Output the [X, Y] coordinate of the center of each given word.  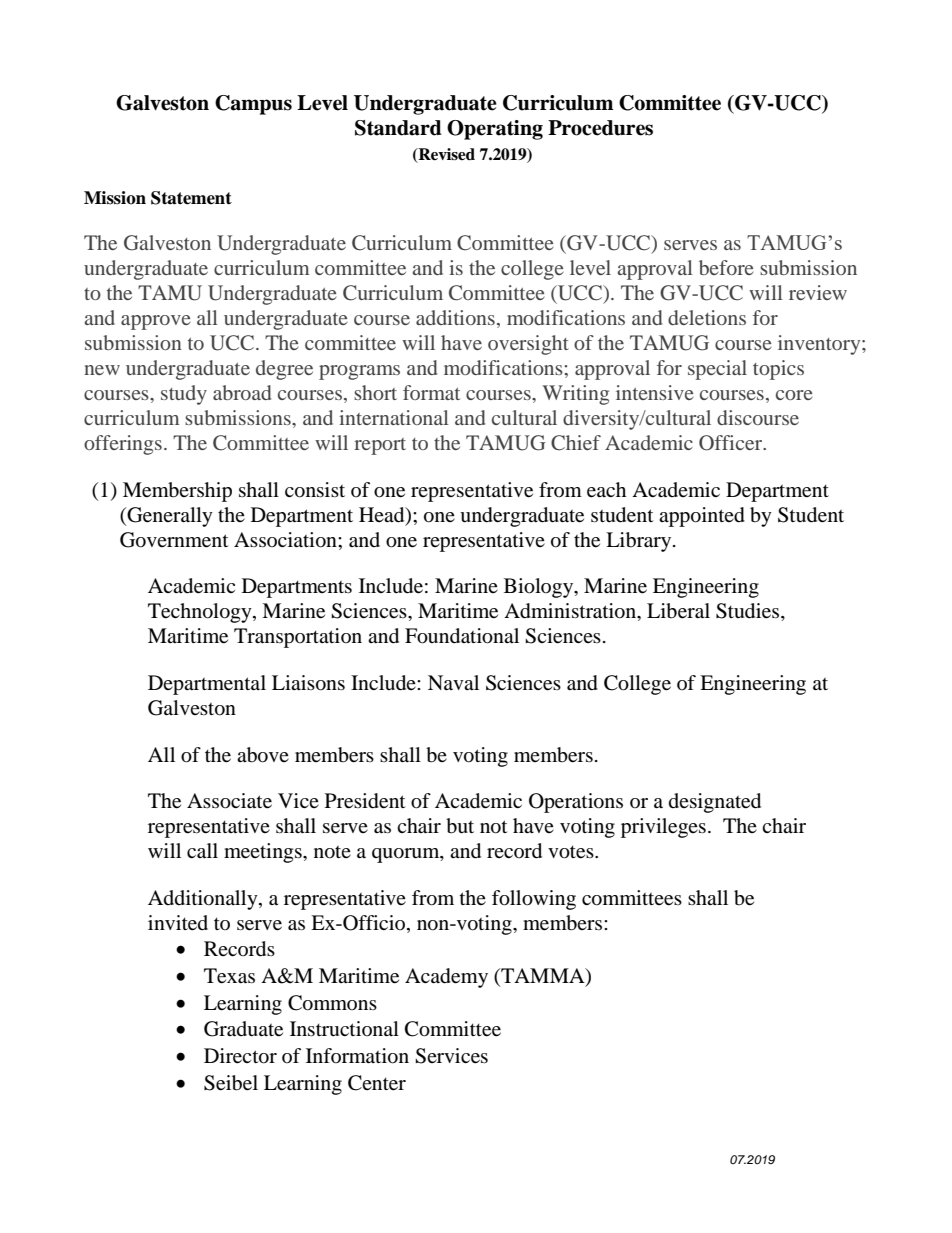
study [184, 395]
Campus [253, 105]
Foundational [462, 636]
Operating [495, 130]
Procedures [600, 128]
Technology [201, 613]
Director [240, 1056]
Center [377, 1083]
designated [715, 803]
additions [455, 317]
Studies [749, 612]
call [202, 851]
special [717, 370]
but [460, 826]
